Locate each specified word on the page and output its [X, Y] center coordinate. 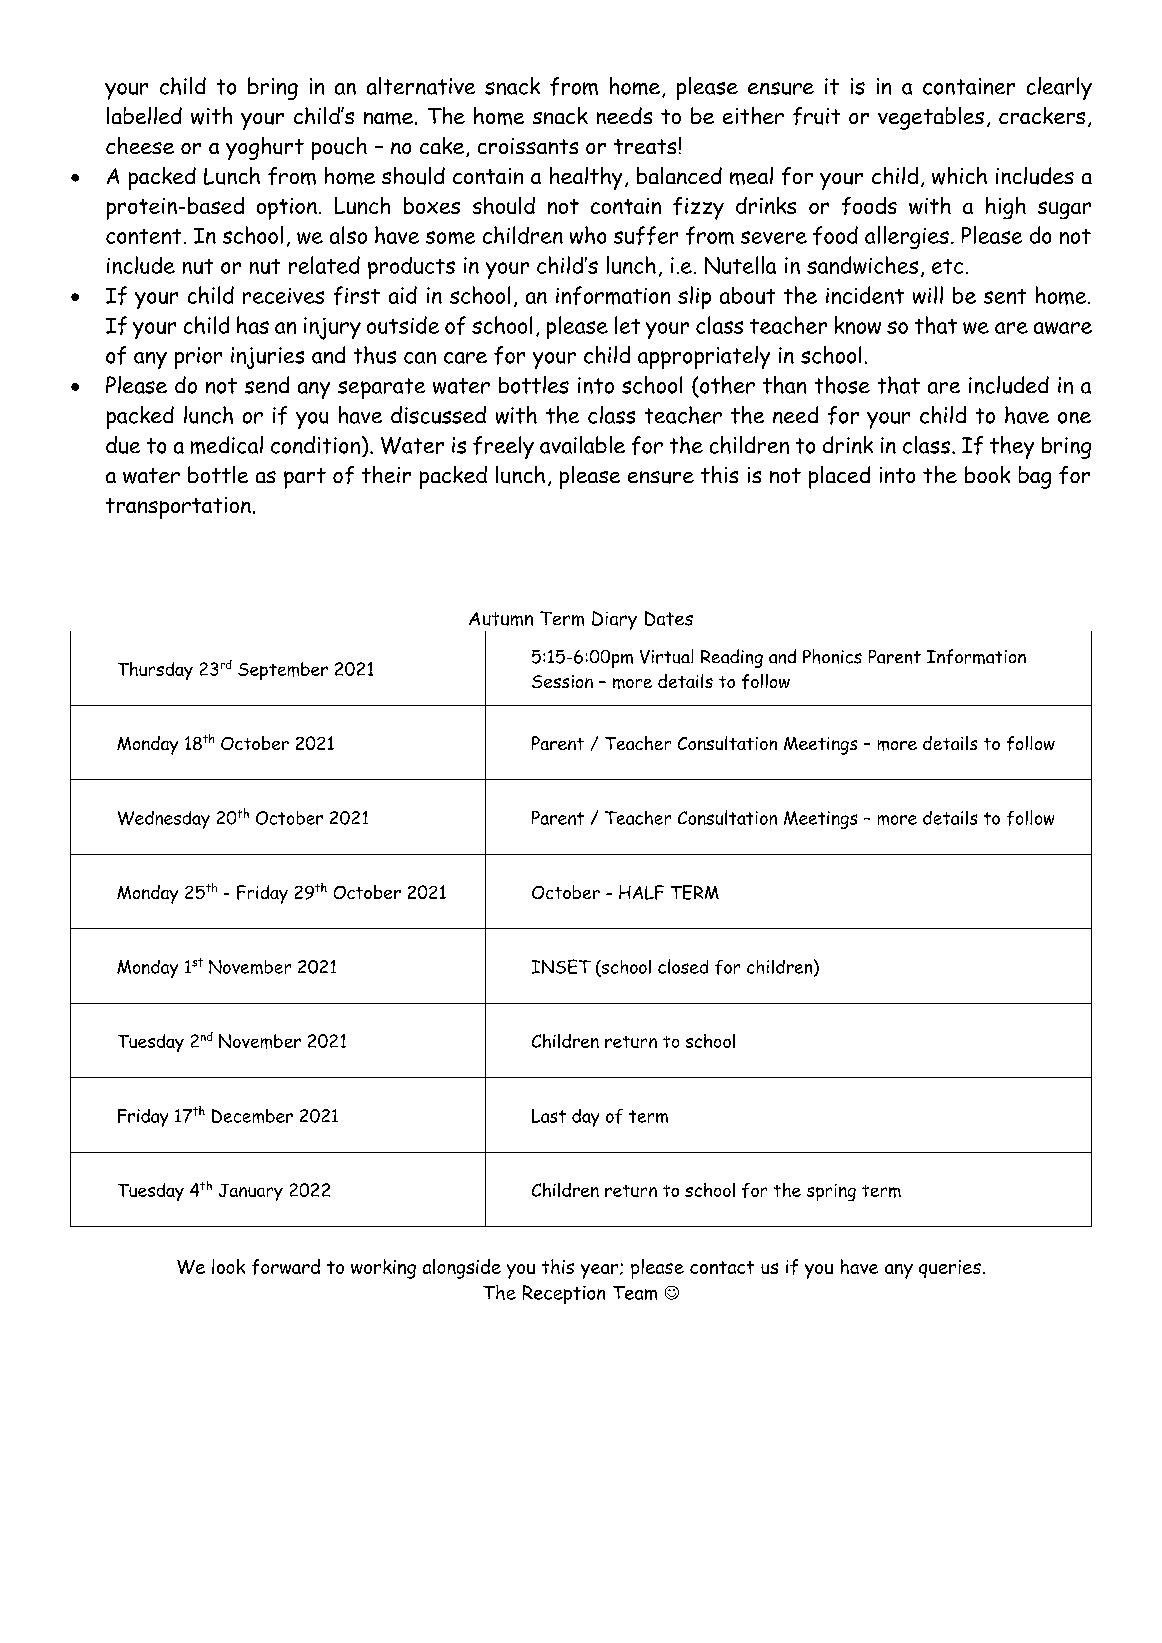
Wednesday [164, 820]
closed [683, 966]
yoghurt [265, 148]
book [987, 474]
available [582, 445]
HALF [641, 892]
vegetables [931, 118]
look [228, 1266]
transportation [178, 508]
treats [645, 146]
